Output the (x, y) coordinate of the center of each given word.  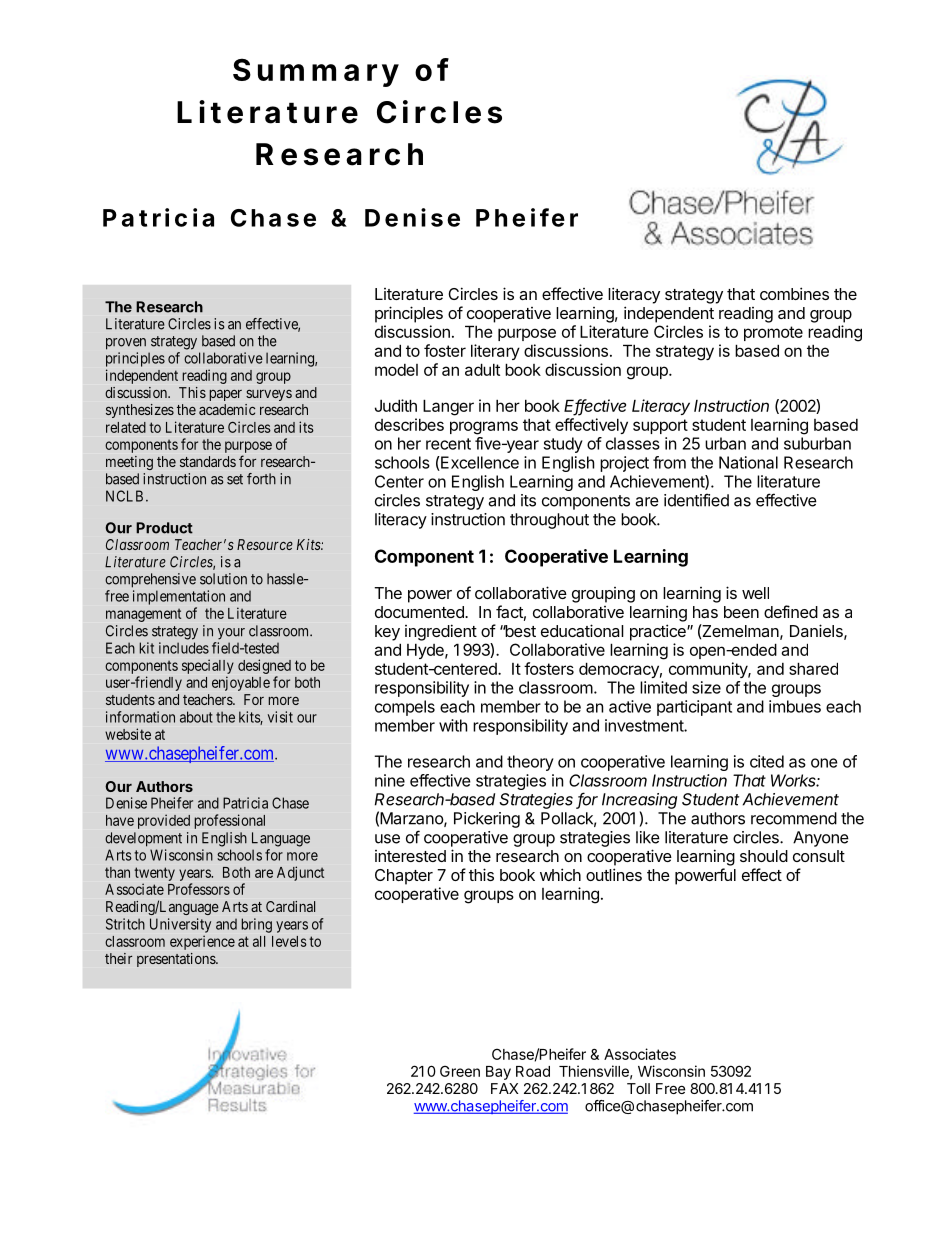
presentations (177, 960)
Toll (638, 1088)
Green (460, 1071)
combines (794, 293)
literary (495, 352)
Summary (316, 72)
